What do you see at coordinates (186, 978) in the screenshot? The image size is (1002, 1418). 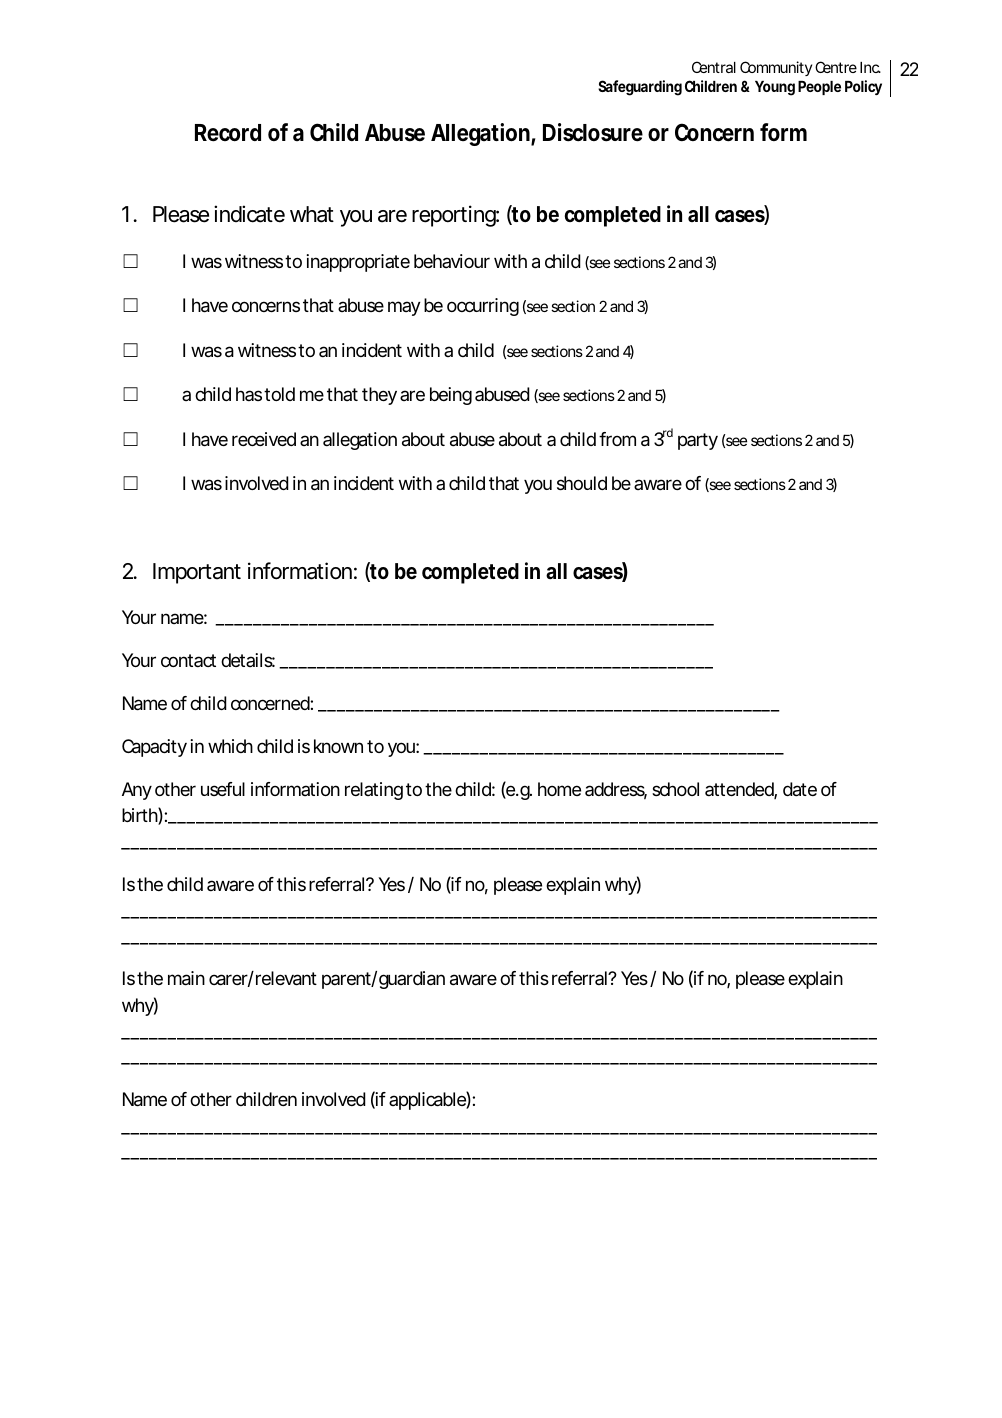 I see `main` at bounding box center [186, 978].
